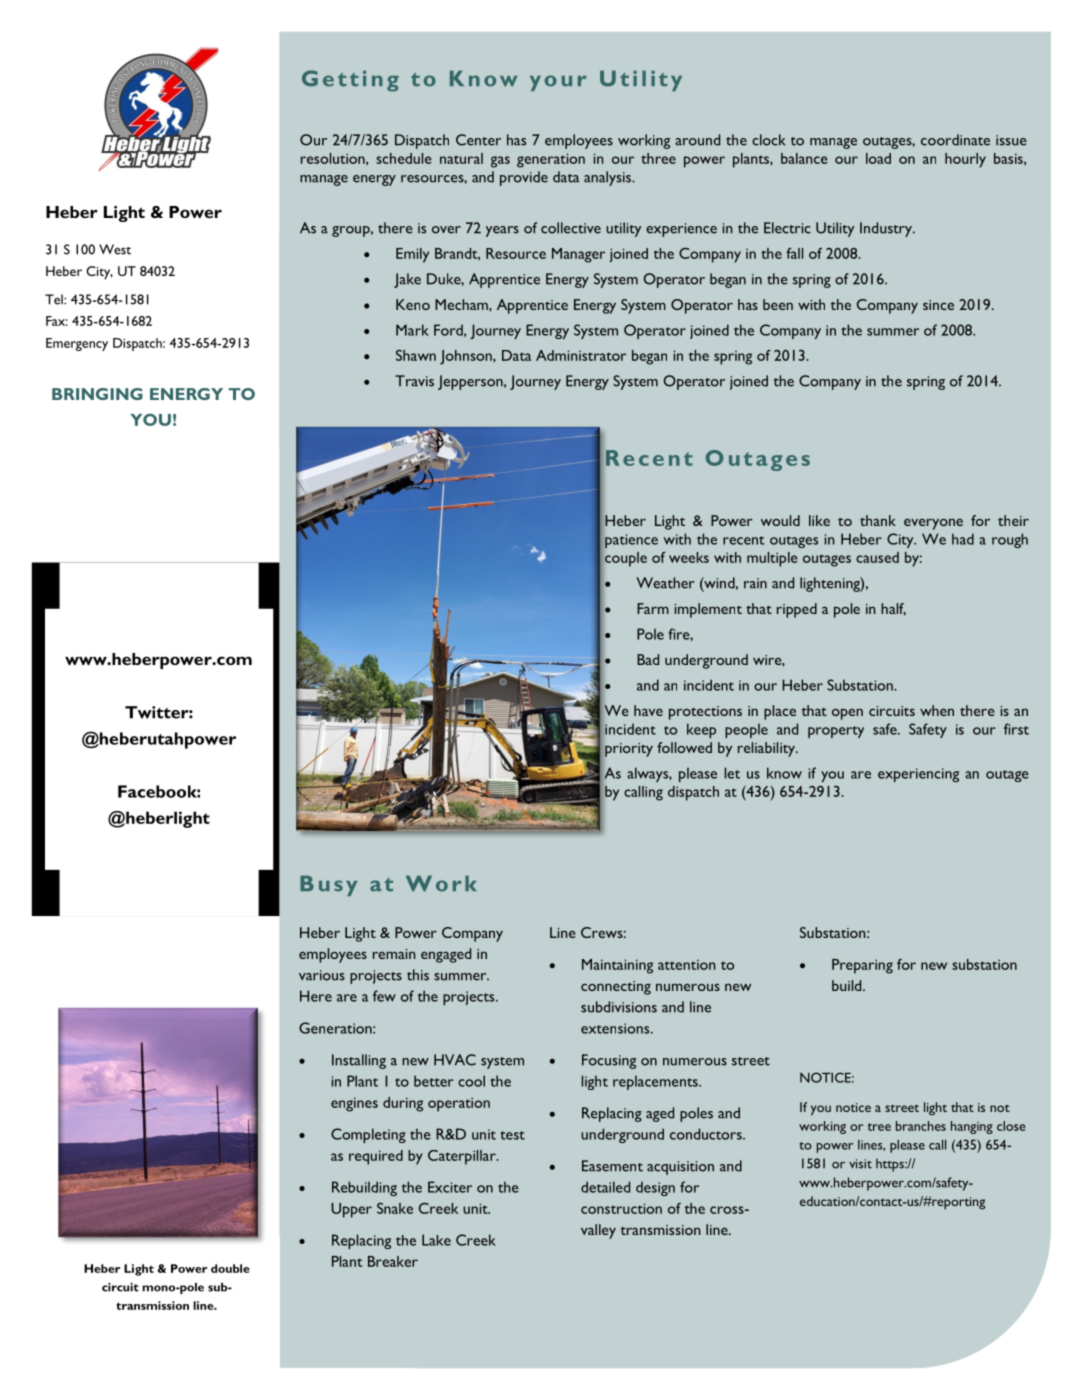 The height and width of the page is (1400, 1082). Describe the element at coordinates (937, 710) in the page. I see `when` at that location.
